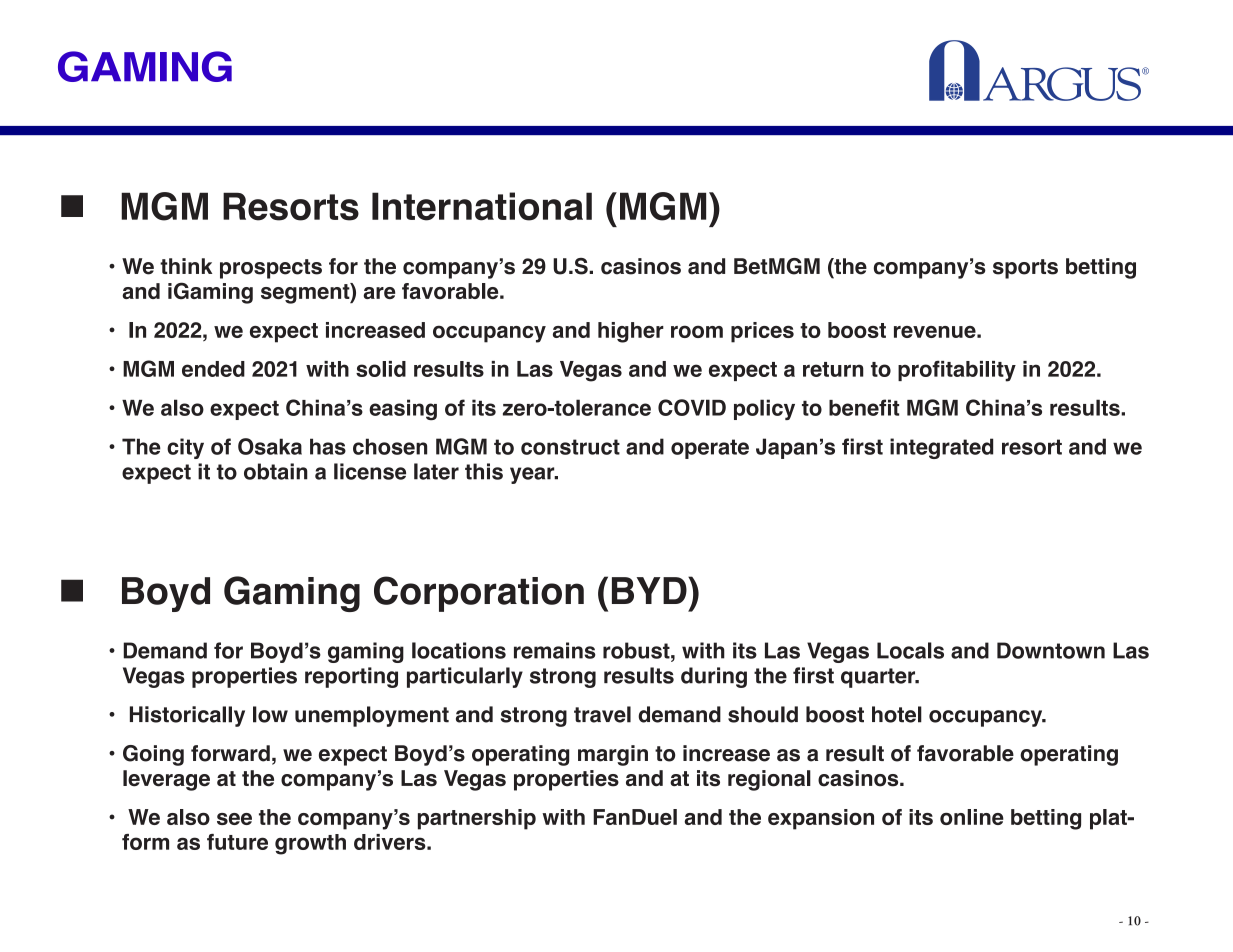 This image has height=952, width=1233. I want to click on this, so click(484, 471).
